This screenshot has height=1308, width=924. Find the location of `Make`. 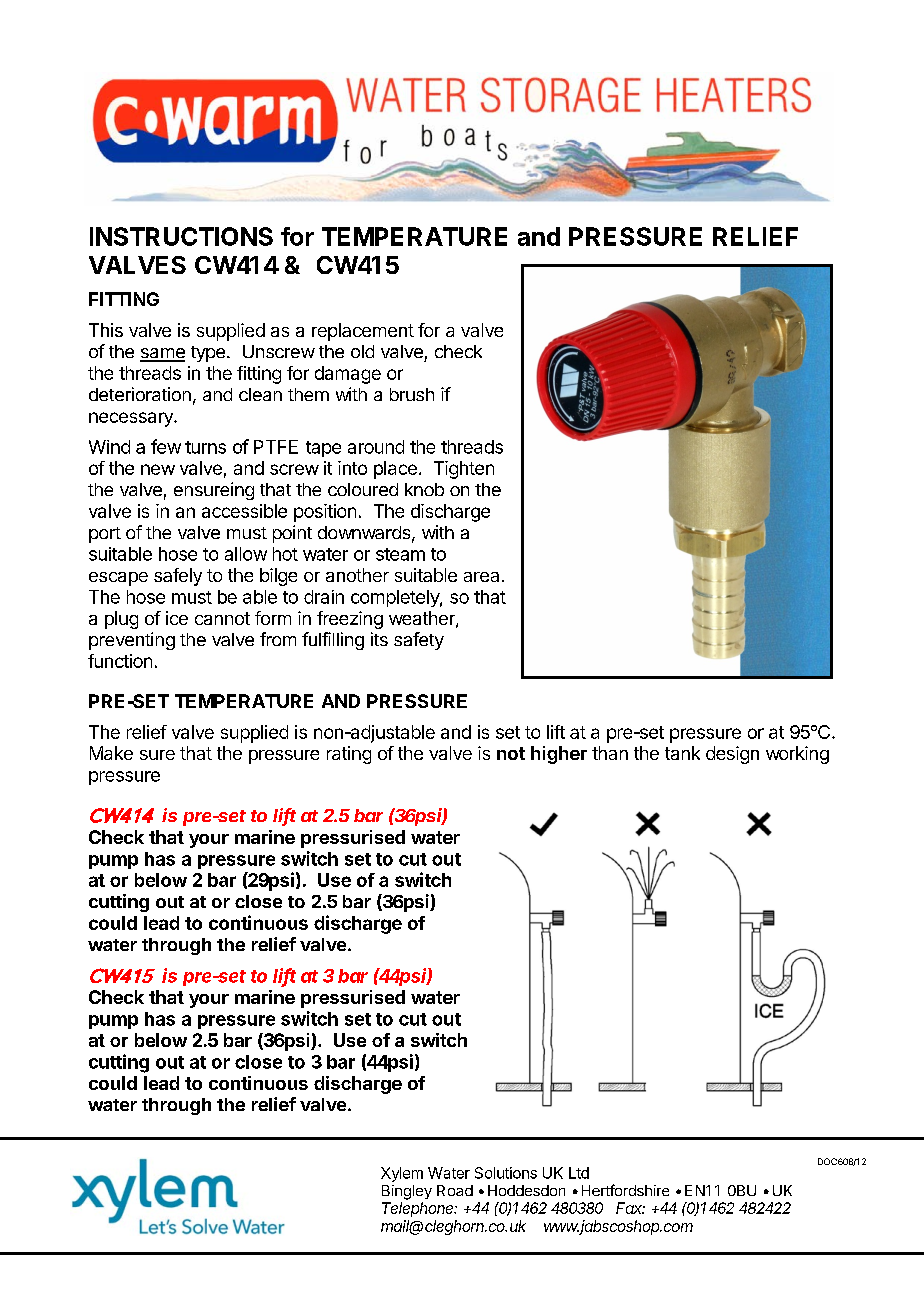

Make is located at coordinates (111, 753).
